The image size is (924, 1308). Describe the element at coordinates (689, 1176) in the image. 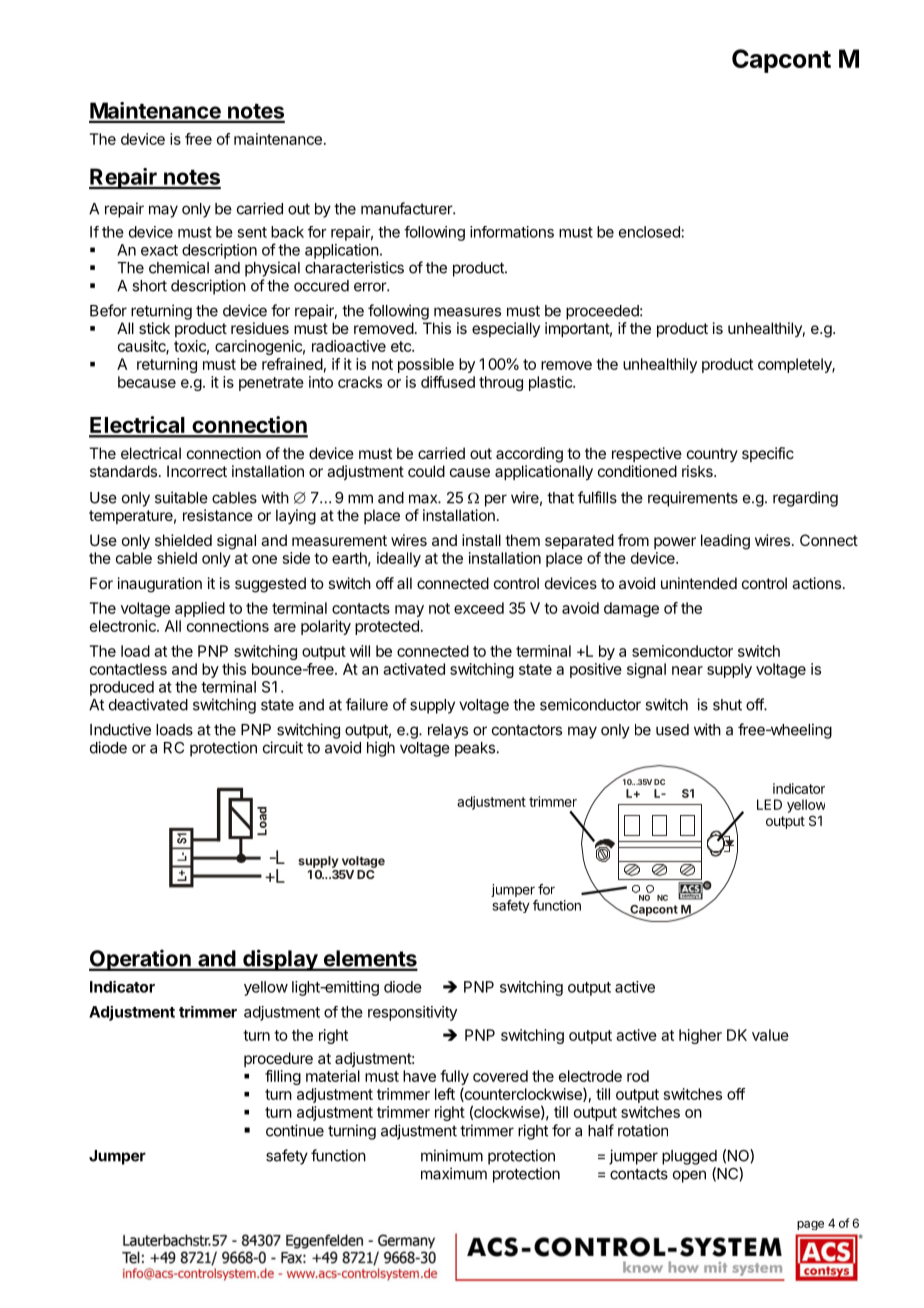

I see `open` at that location.
